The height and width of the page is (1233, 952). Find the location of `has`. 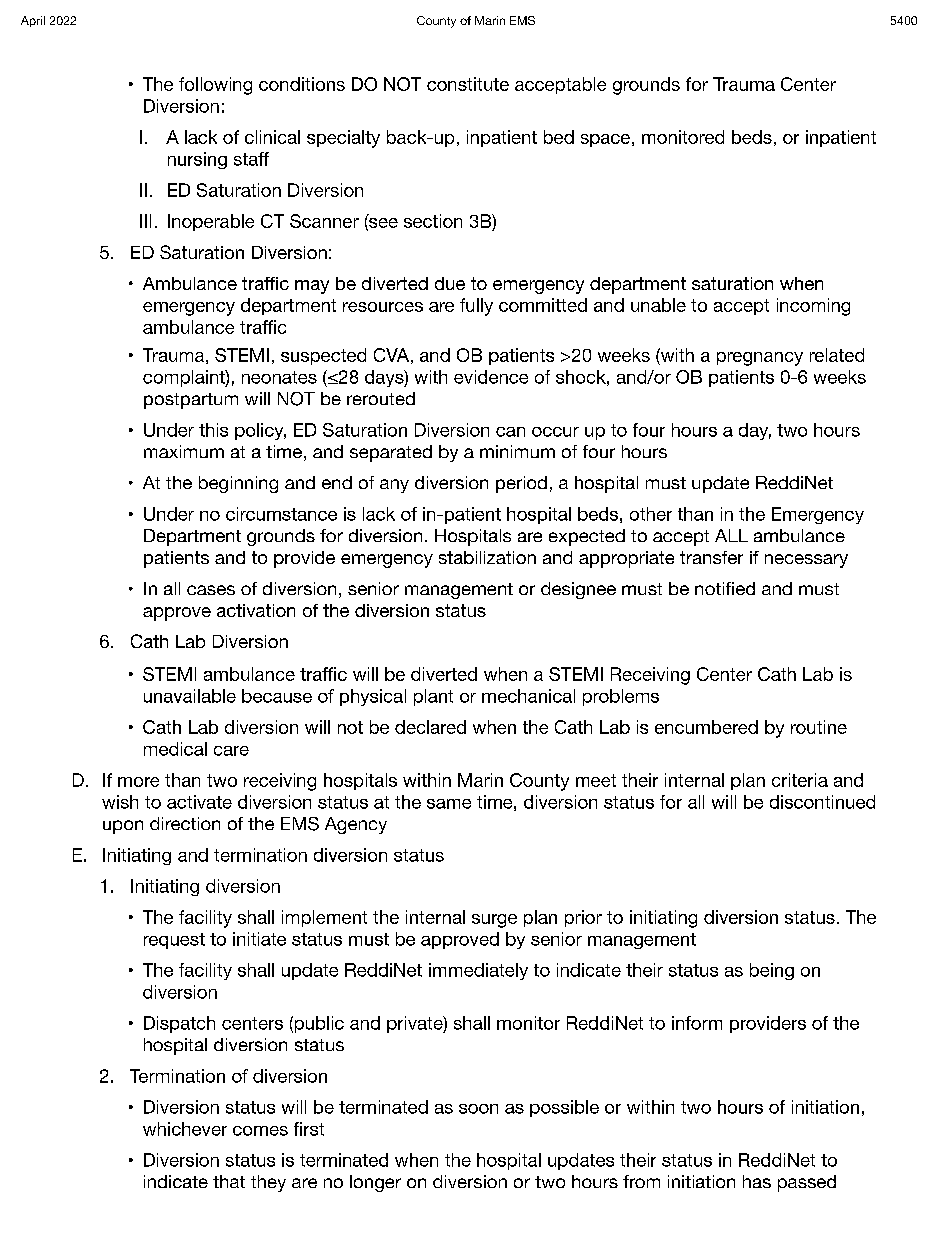

has is located at coordinates (757, 1181).
